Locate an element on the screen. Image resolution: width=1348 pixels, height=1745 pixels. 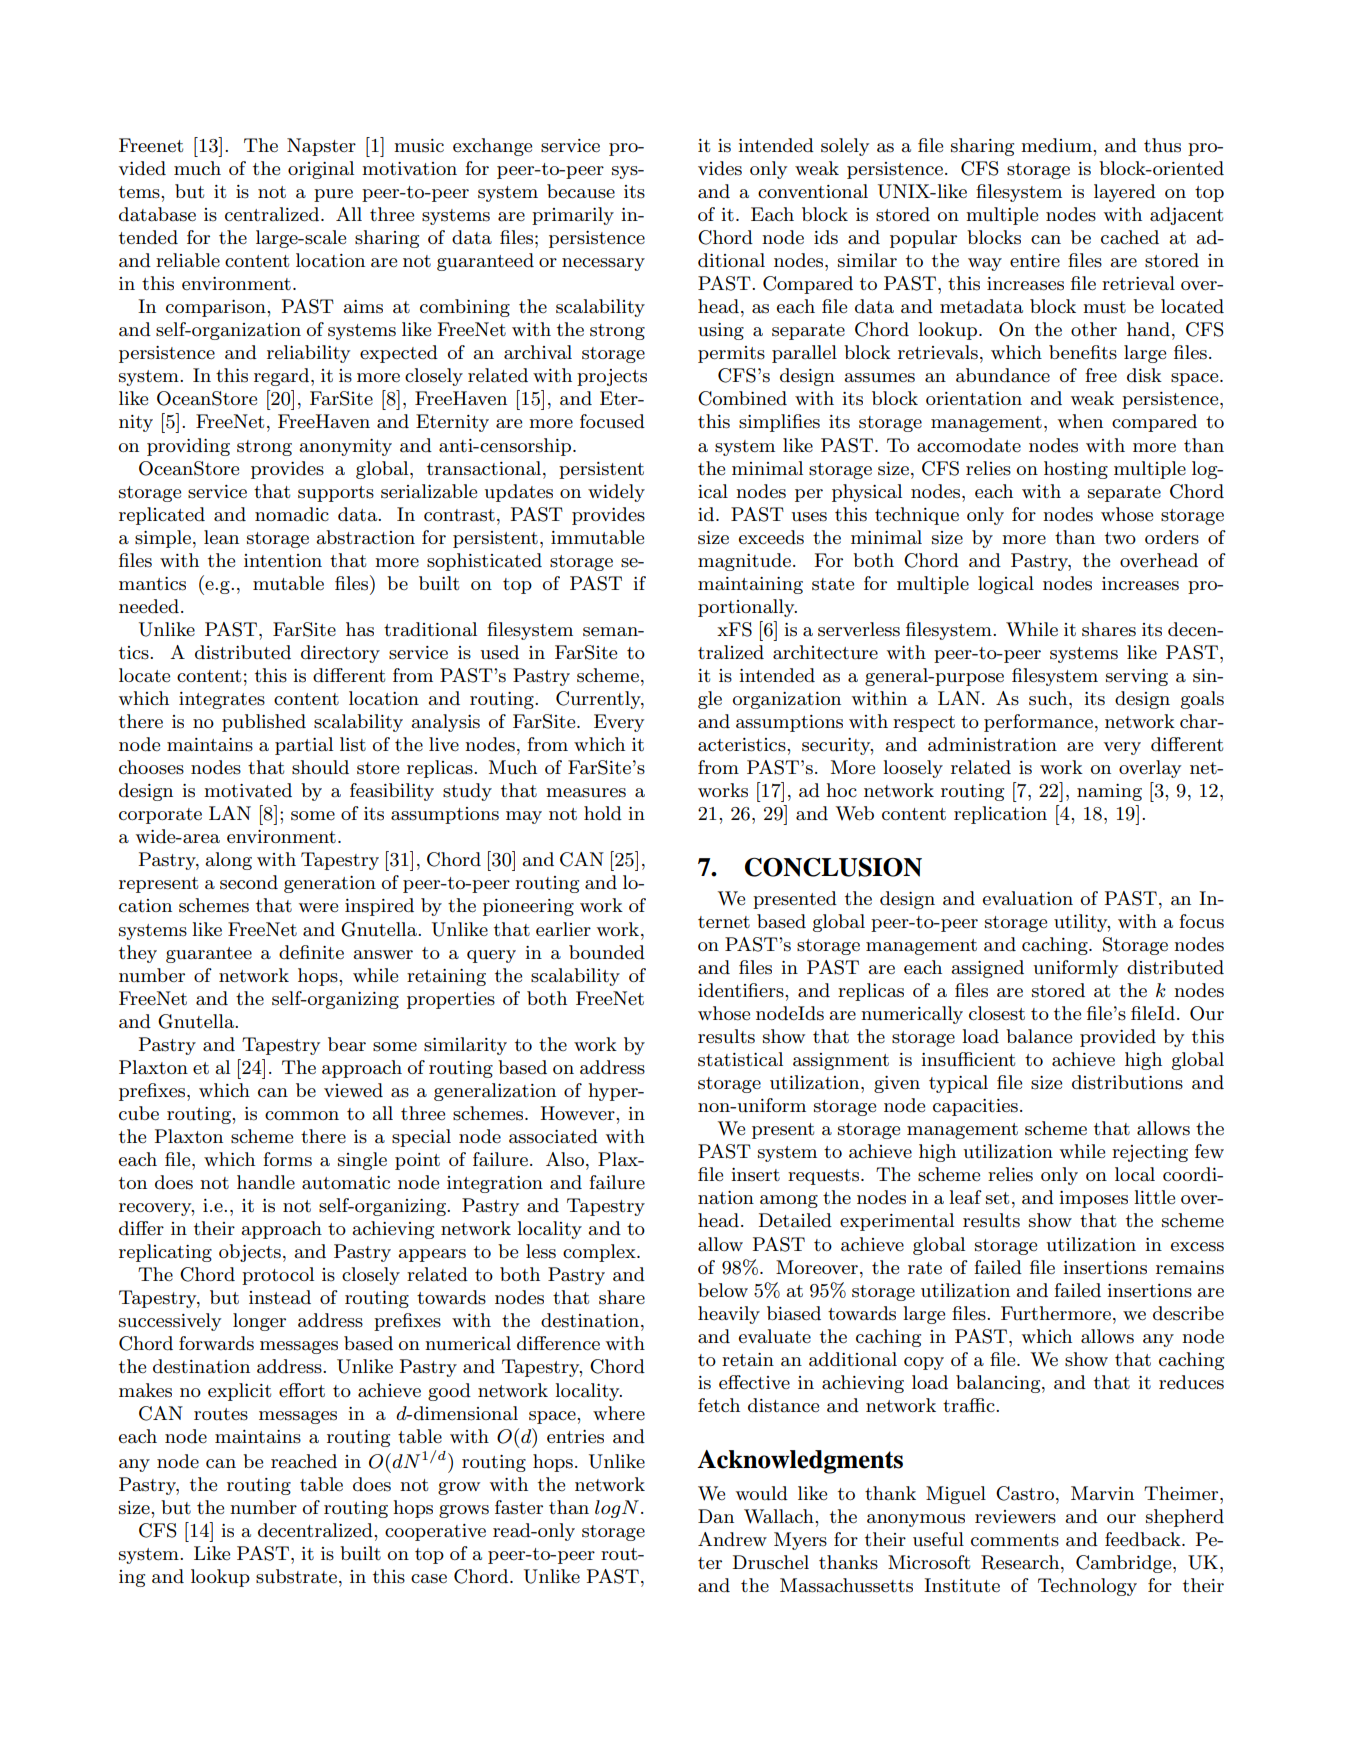
second is located at coordinates (249, 882).
